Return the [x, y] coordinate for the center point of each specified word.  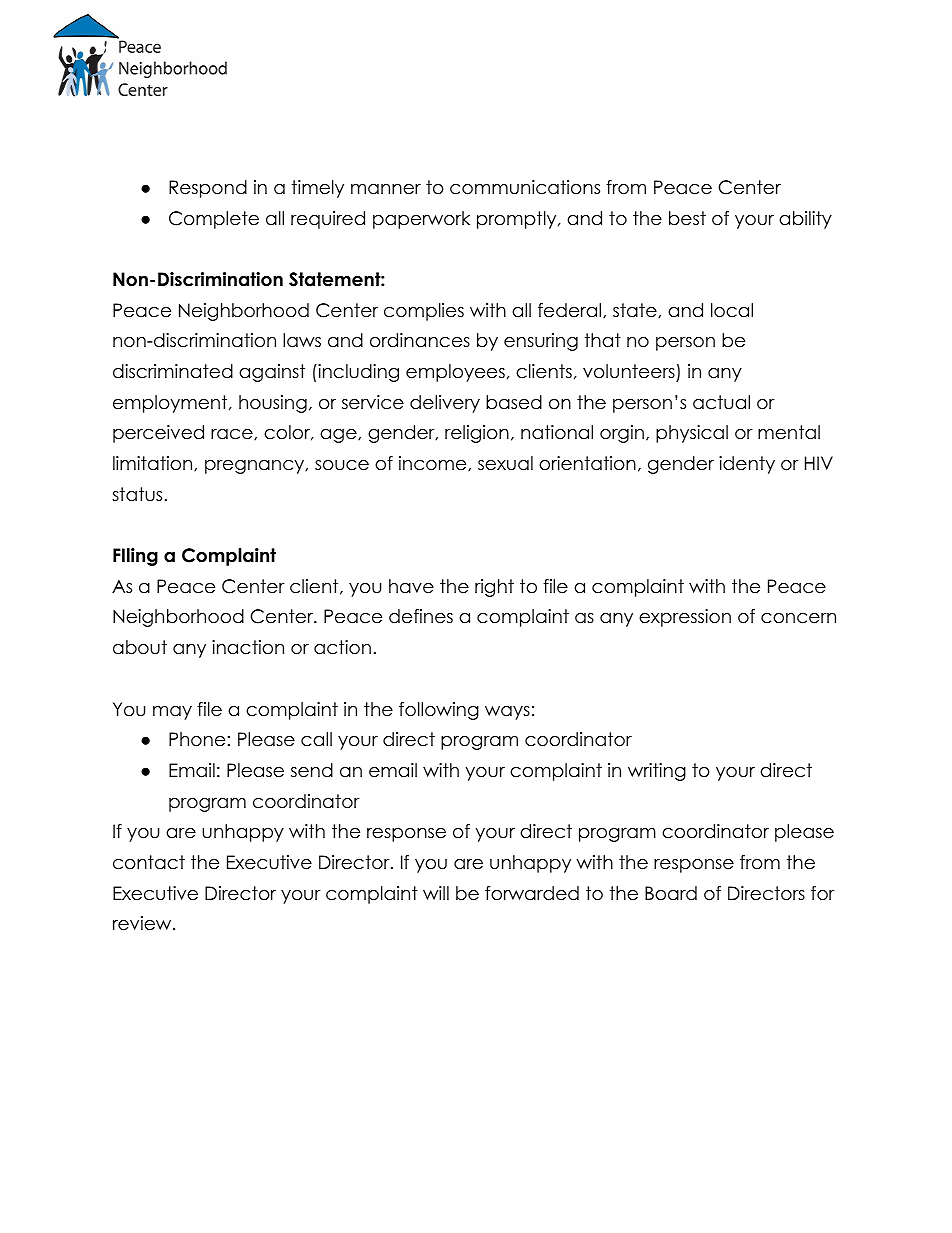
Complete [214, 220]
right [494, 588]
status [137, 494]
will [436, 893]
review [143, 923]
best [687, 218]
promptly [516, 220]
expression [685, 618]
